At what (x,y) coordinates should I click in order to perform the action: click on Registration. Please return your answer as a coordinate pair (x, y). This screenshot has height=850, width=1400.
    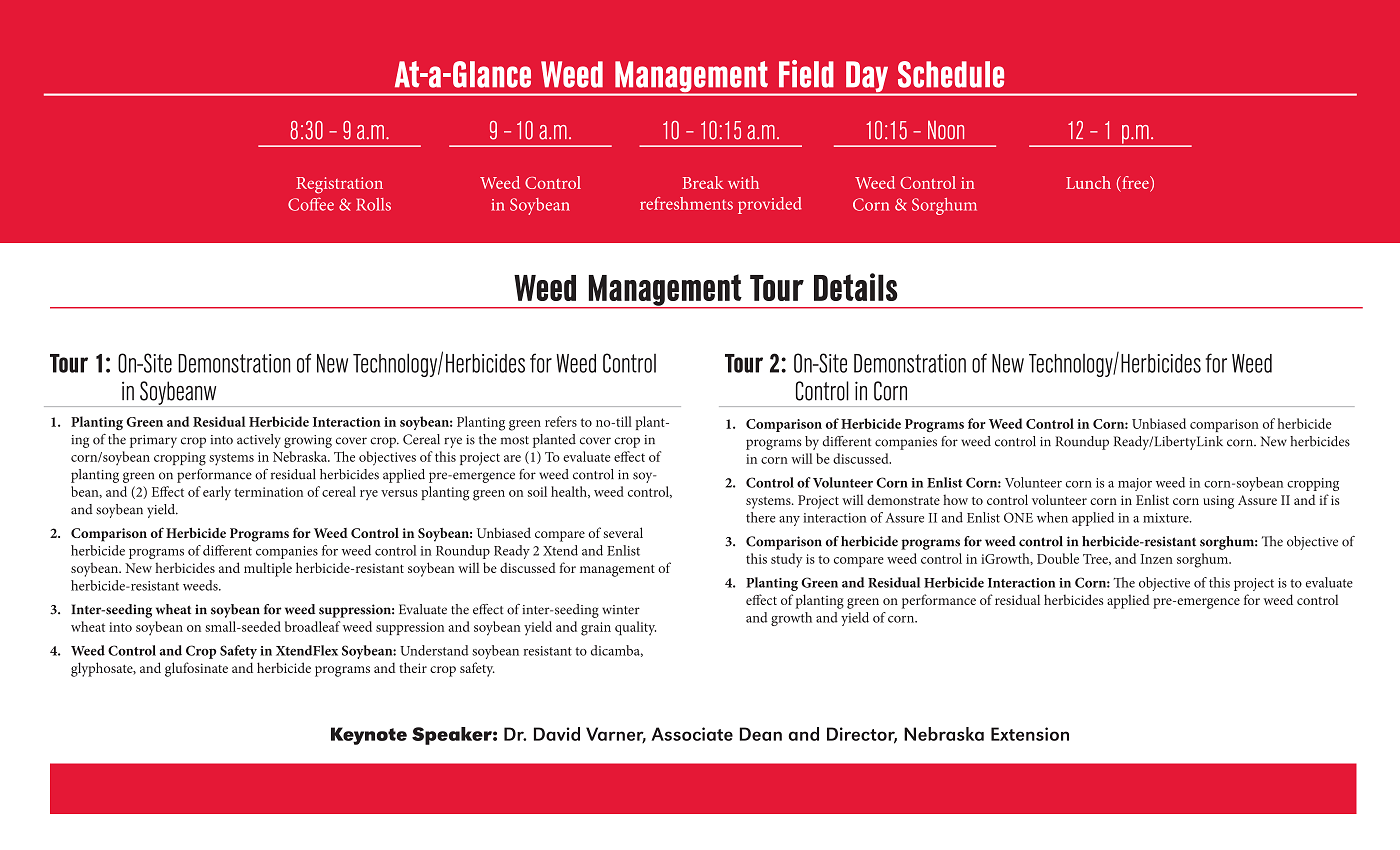
    Looking at the image, I should click on (339, 185).
